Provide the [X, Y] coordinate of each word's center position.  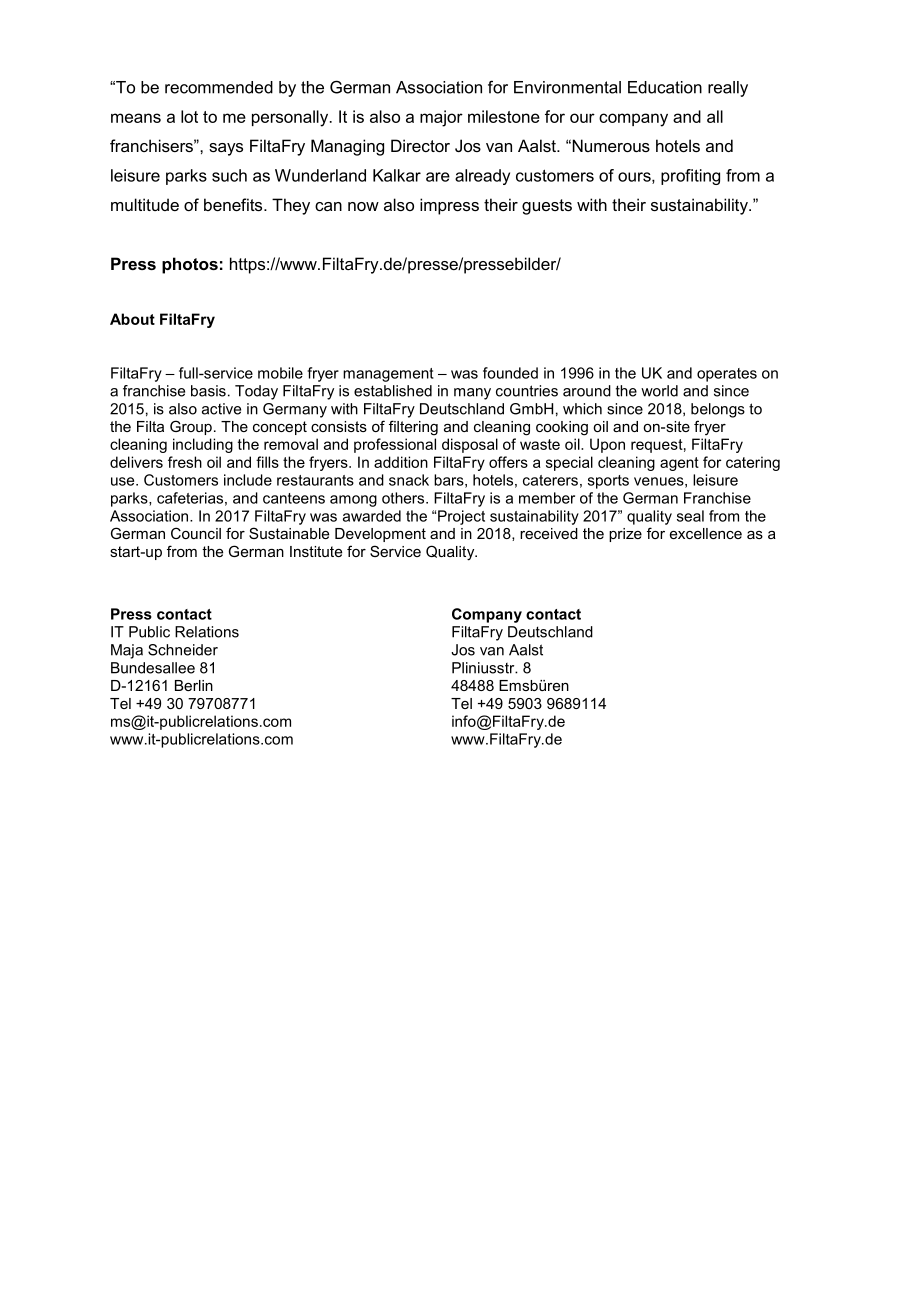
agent [679, 464]
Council [196, 533]
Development [380, 535]
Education [665, 87]
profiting [690, 177]
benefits [234, 204]
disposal [470, 445]
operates [727, 375]
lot [189, 116]
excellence [706, 533]
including [203, 445]
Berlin [194, 685]
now [363, 206]
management [388, 375]
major [441, 118]
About [132, 319]
